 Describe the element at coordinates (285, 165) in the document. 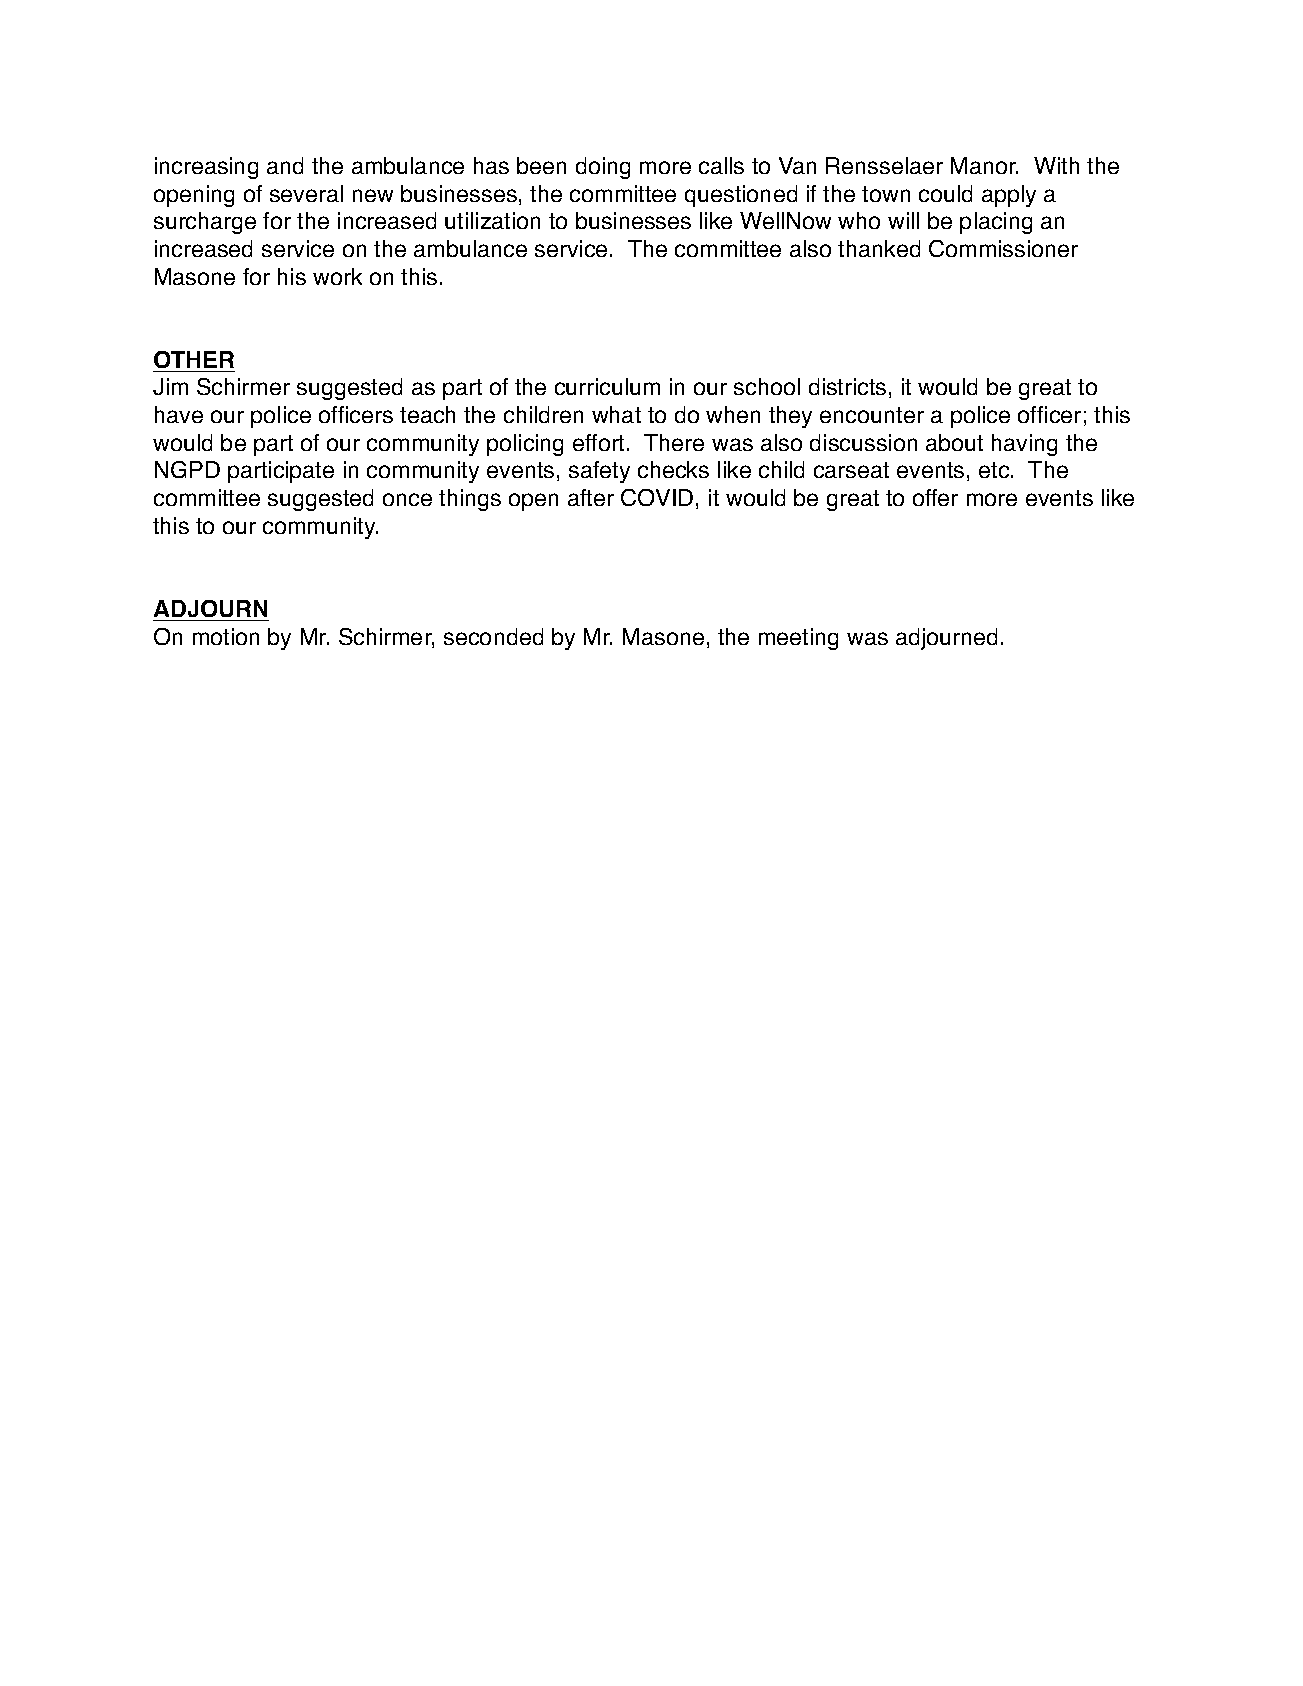

I see `and` at that location.
